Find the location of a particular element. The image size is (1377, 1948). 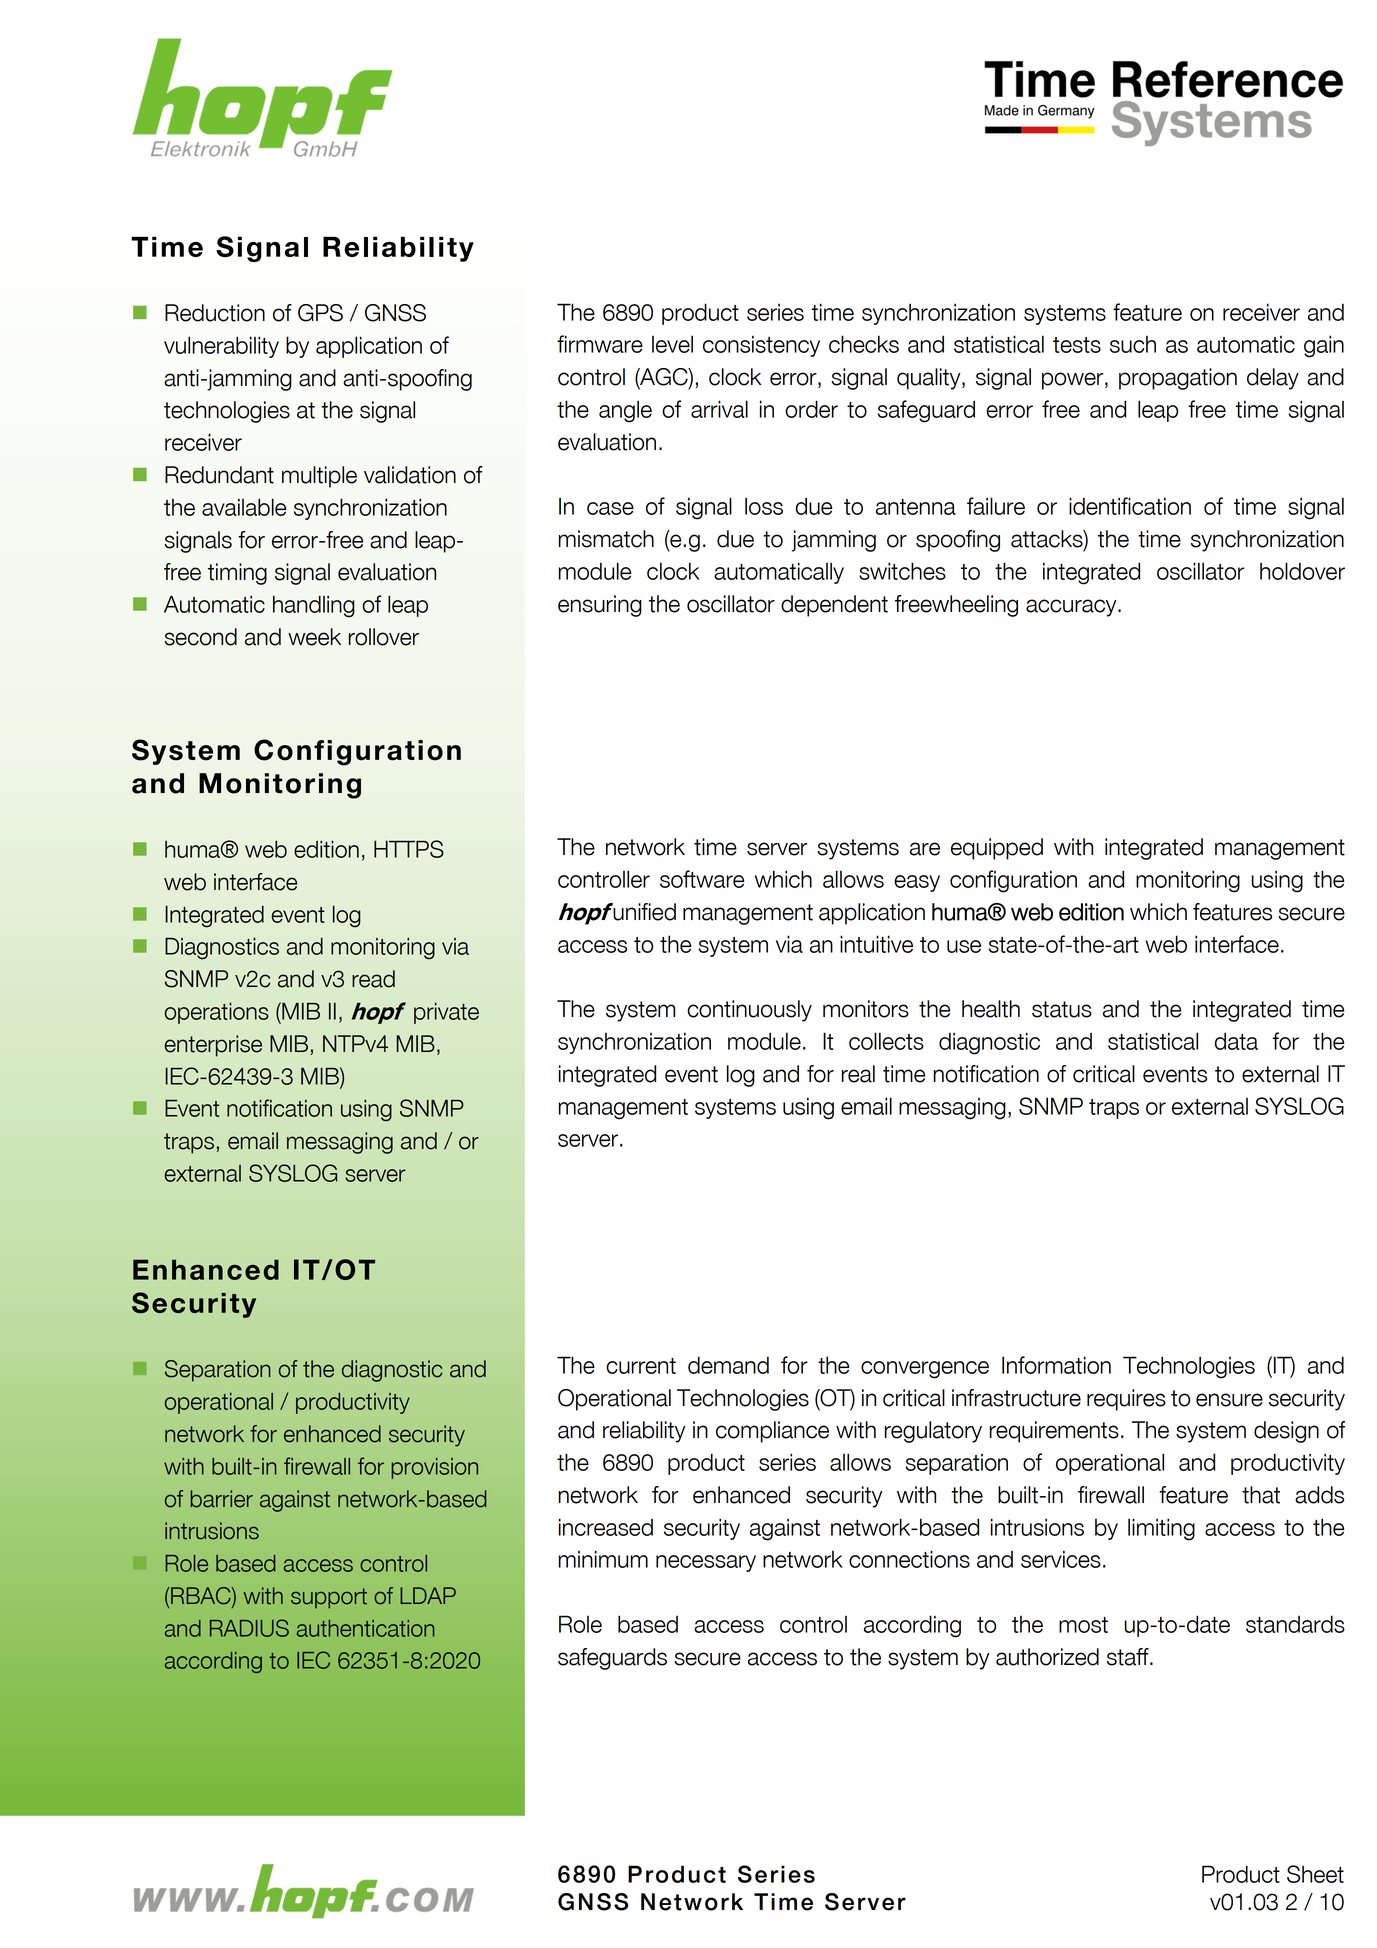

authentication is located at coordinates (366, 1628).
